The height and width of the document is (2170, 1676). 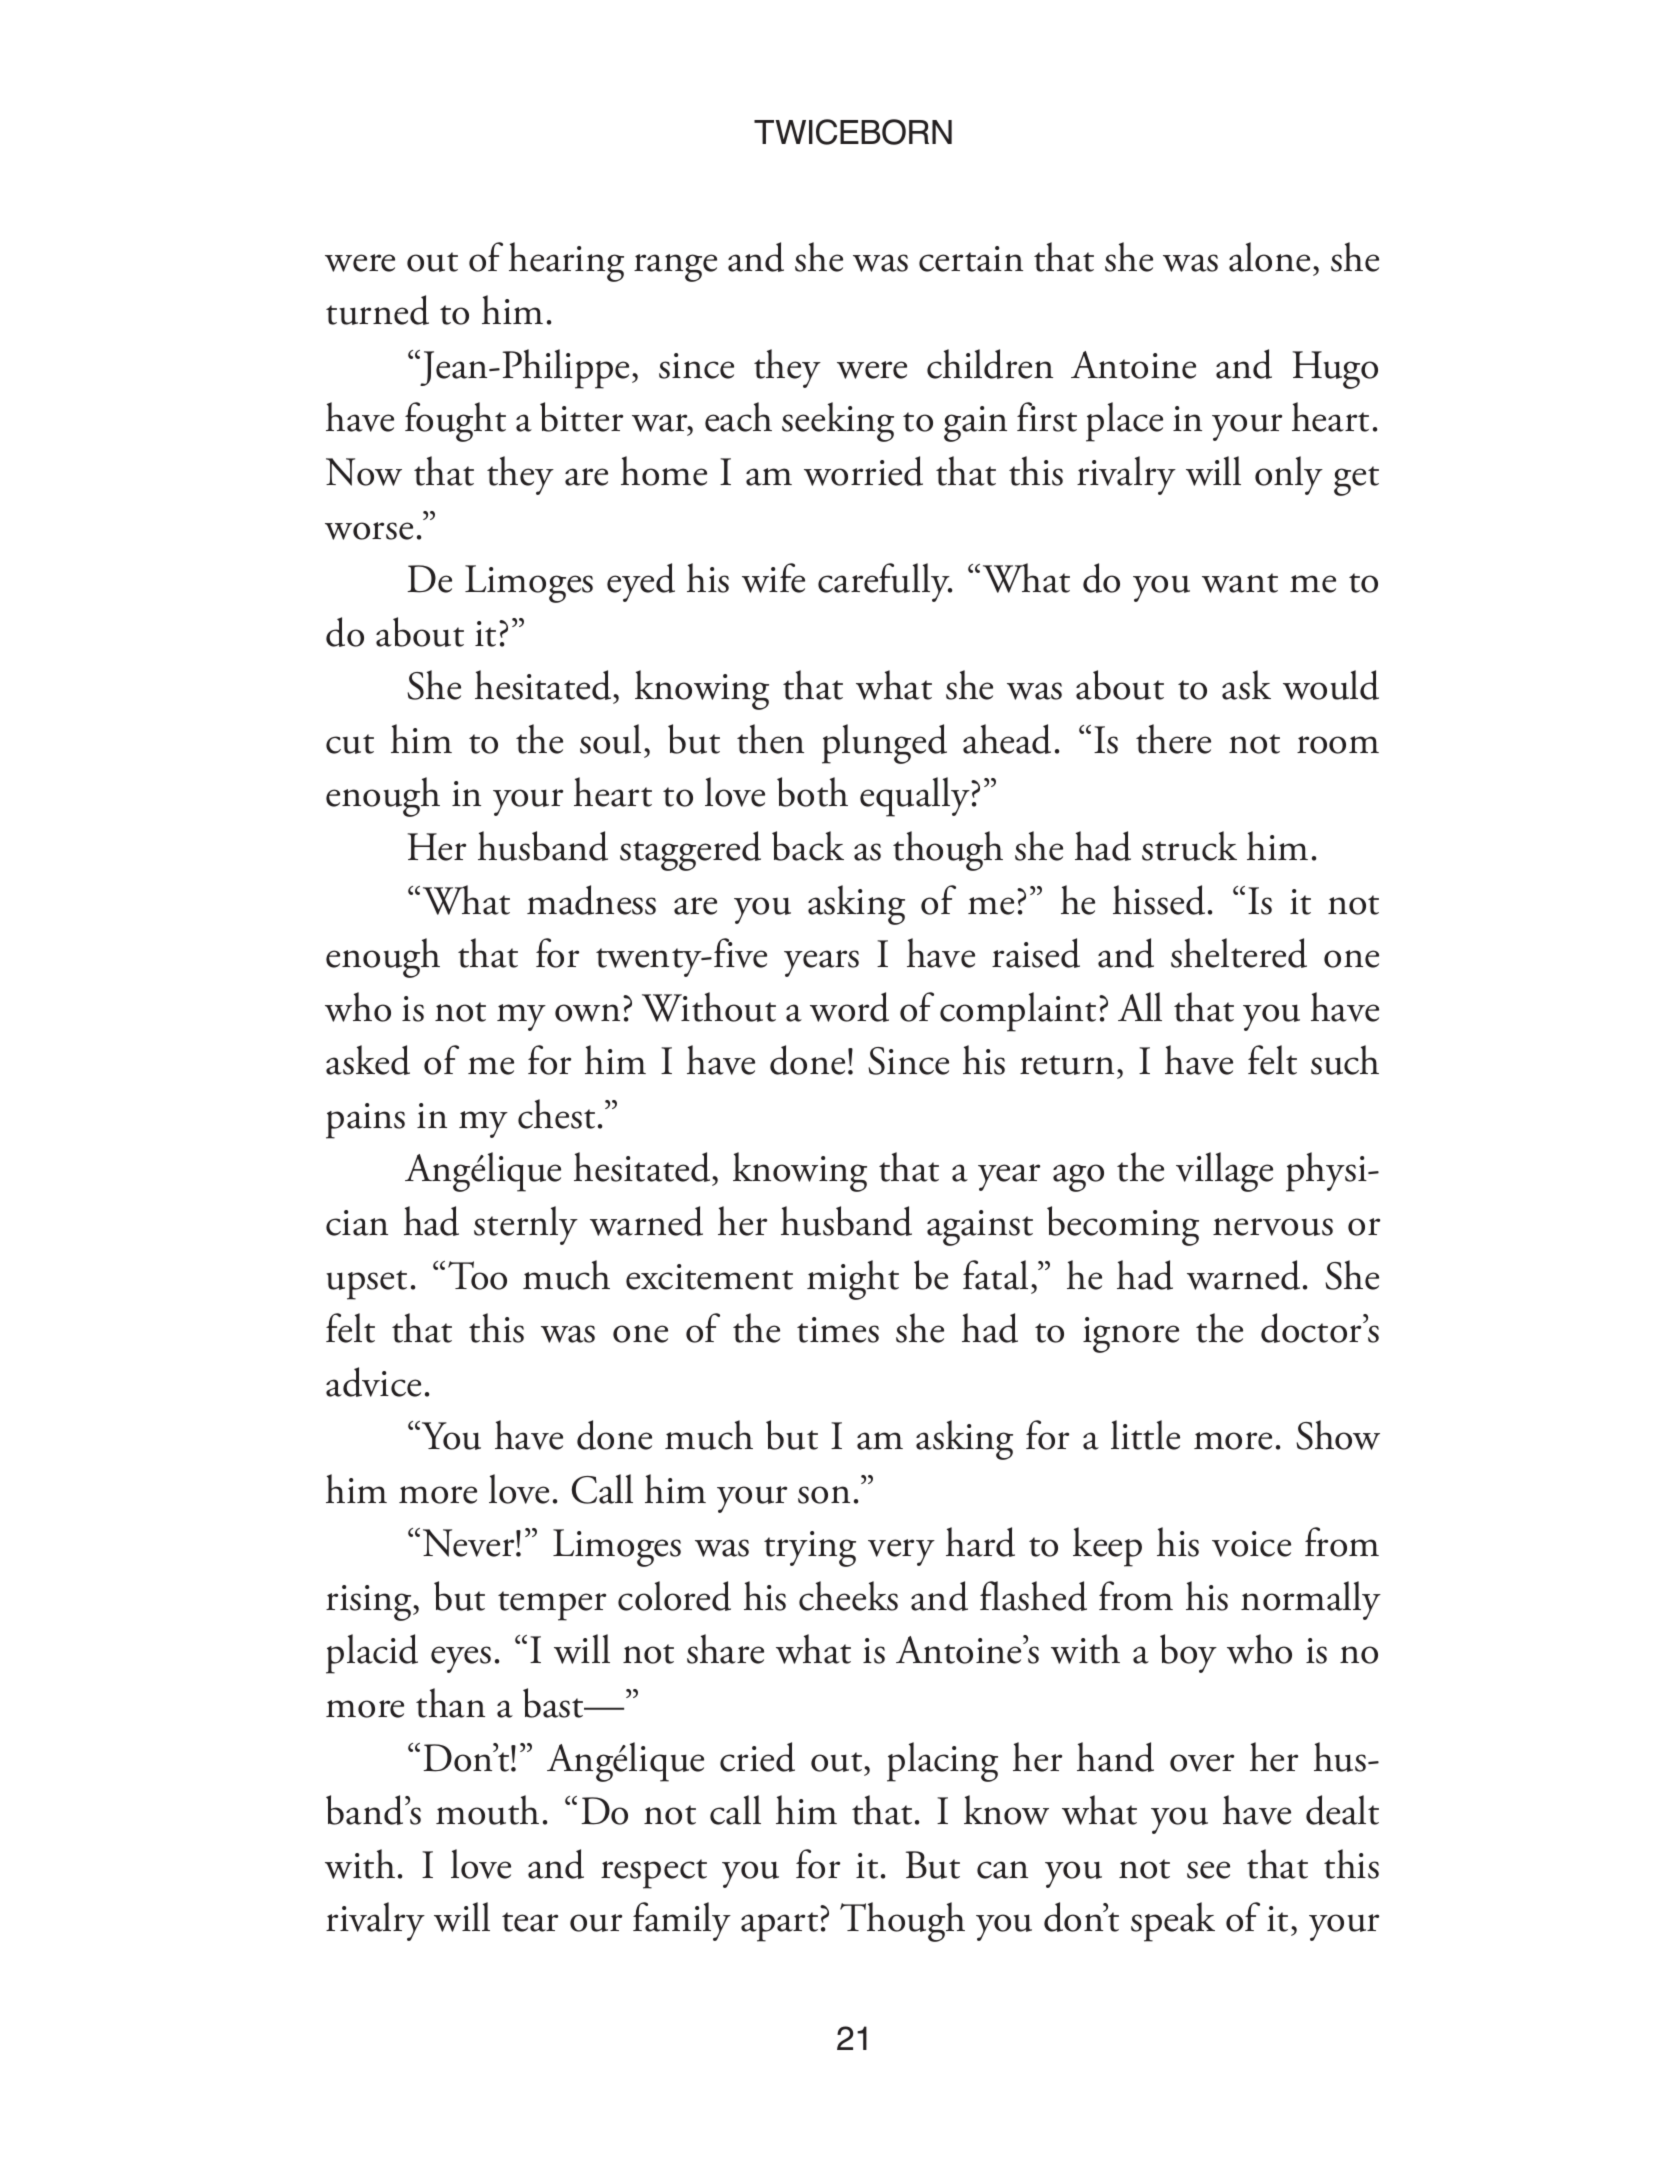 What do you see at coordinates (849, 1007) in the document?
I see `word` at bounding box center [849, 1007].
